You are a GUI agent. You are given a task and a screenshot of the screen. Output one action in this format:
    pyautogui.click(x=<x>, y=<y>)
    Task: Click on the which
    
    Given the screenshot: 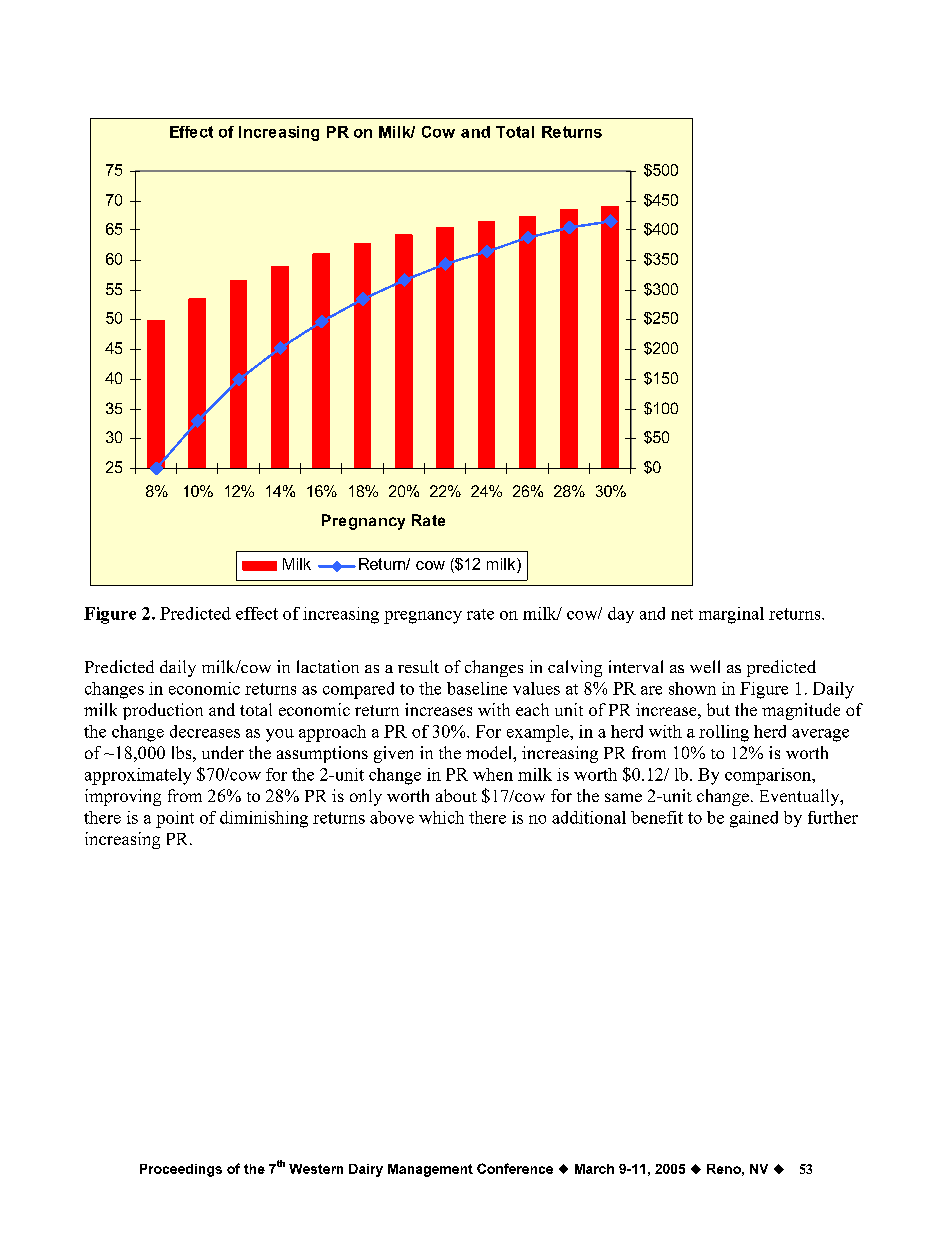 What is the action you would take?
    pyautogui.click(x=441, y=817)
